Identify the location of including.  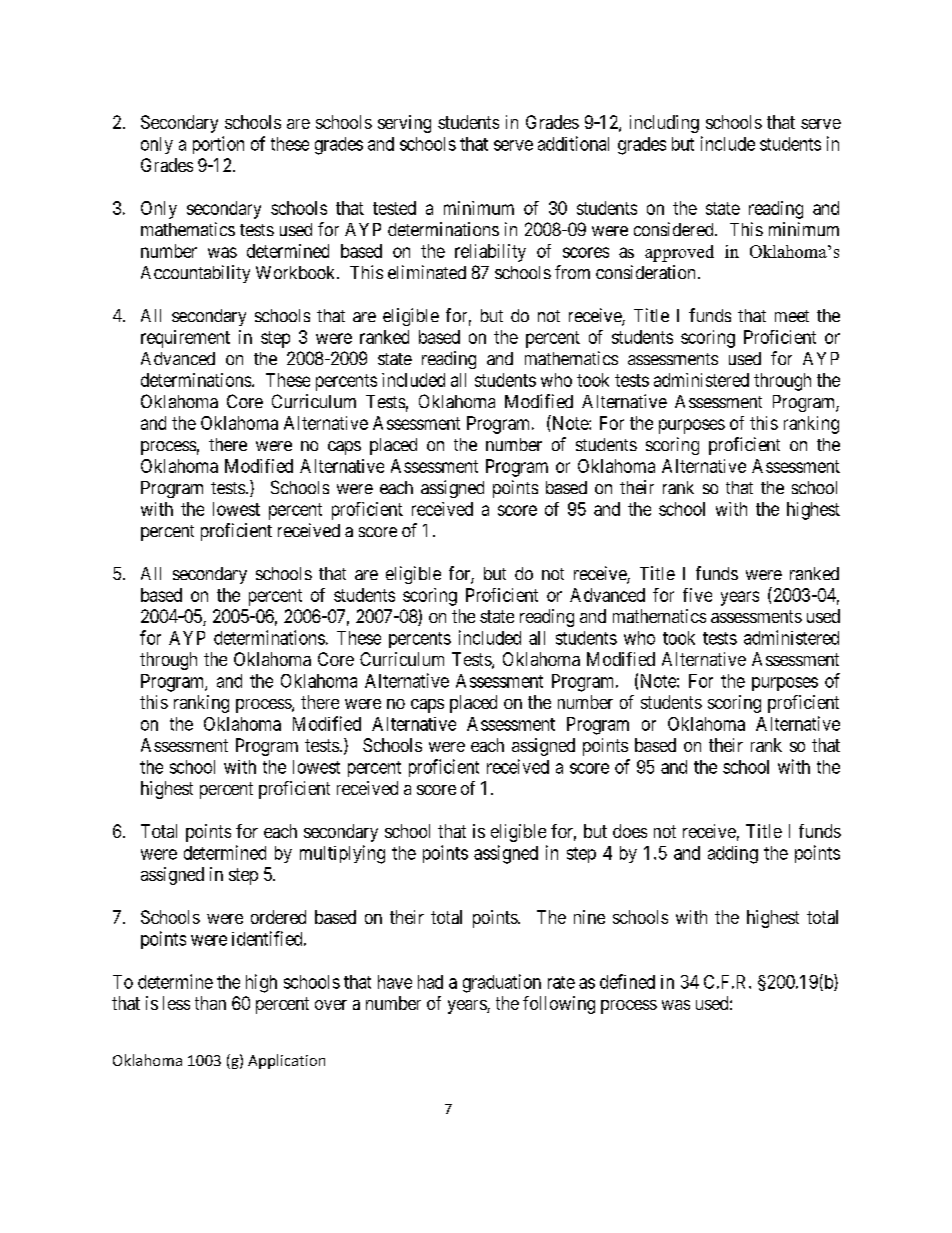
(664, 124).
